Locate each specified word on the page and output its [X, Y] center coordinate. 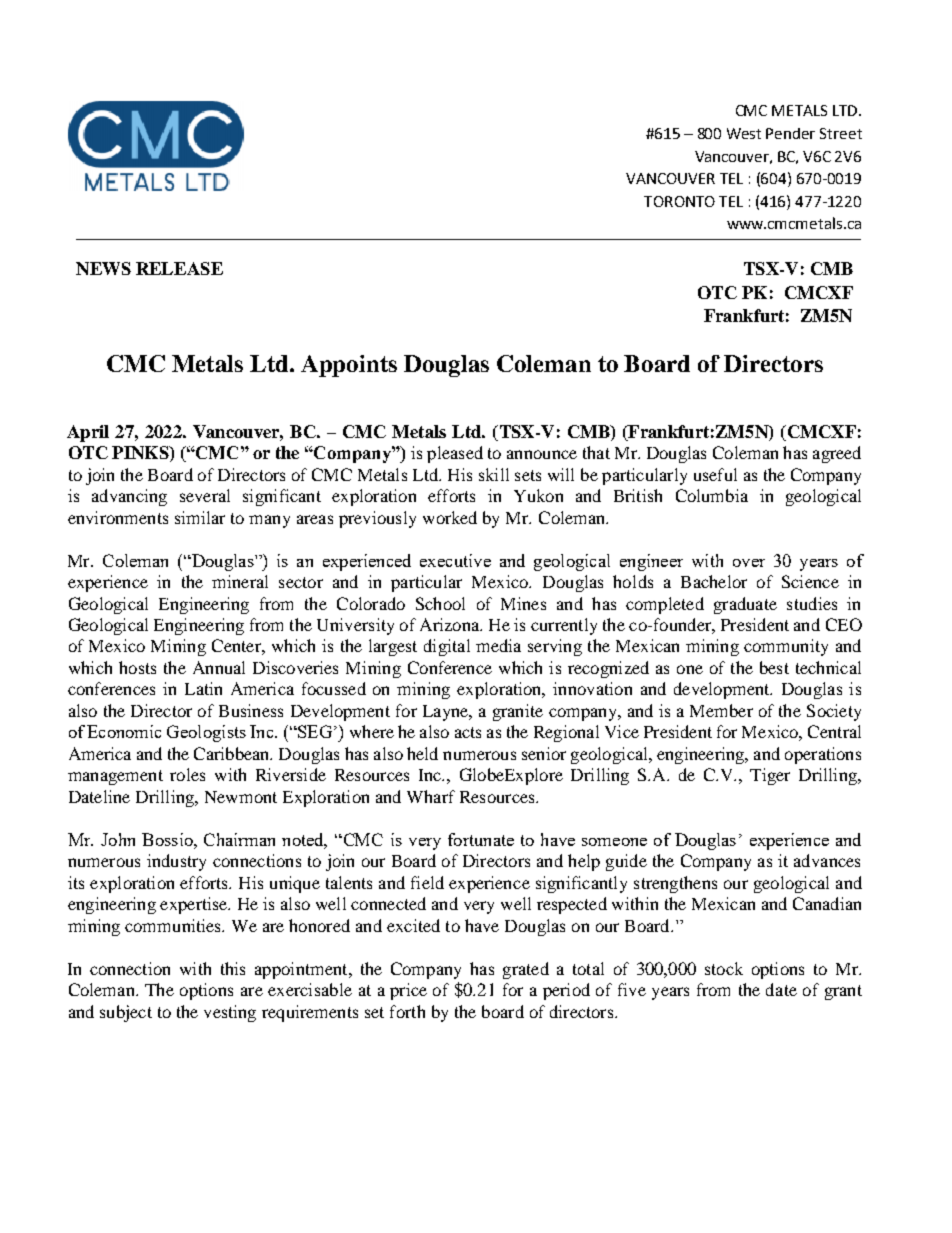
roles [187, 774]
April [88, 433]
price [408, 991]
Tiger [770, 776]
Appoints [349, 366]
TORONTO [679, 201]
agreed [837, 454]
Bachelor [714, 581]
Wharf [431, 796]
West [744, 133]
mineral [240, 581]
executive [455, 560]
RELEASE [179, 268]
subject [126, 1013]
